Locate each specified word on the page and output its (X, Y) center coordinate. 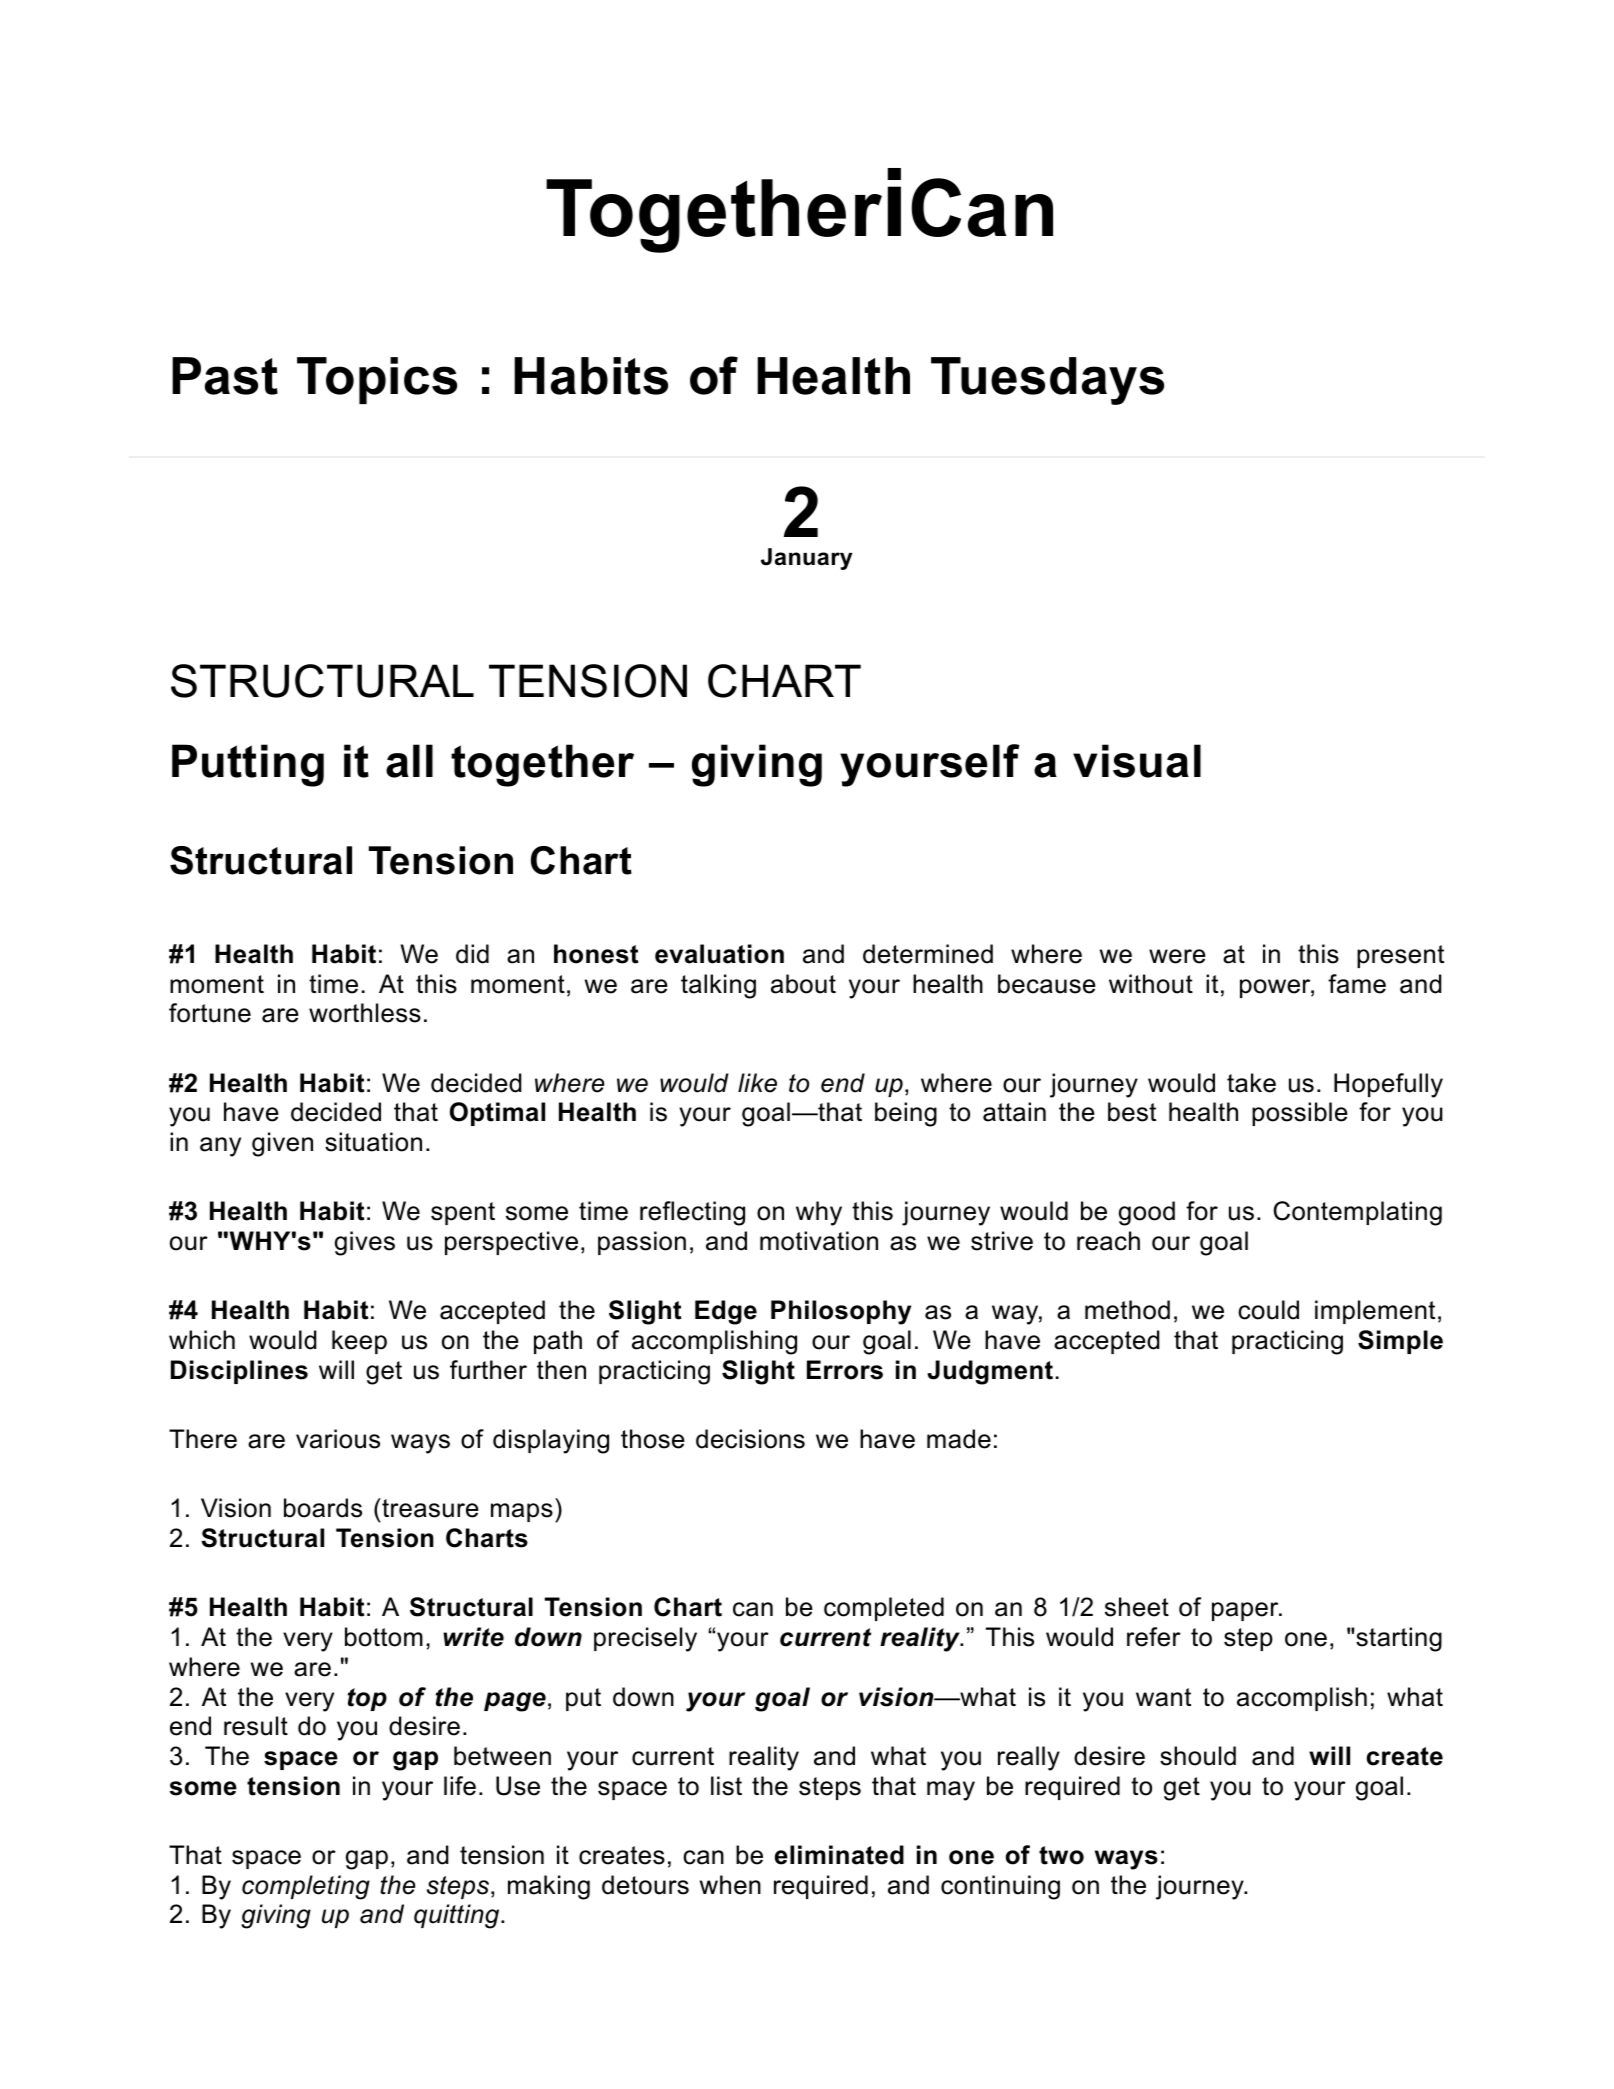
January (806, 559)
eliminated (839, 1855)
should (1198, 1756)
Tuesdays (1047, 381)
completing (306, 1887)
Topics (377, 380)
